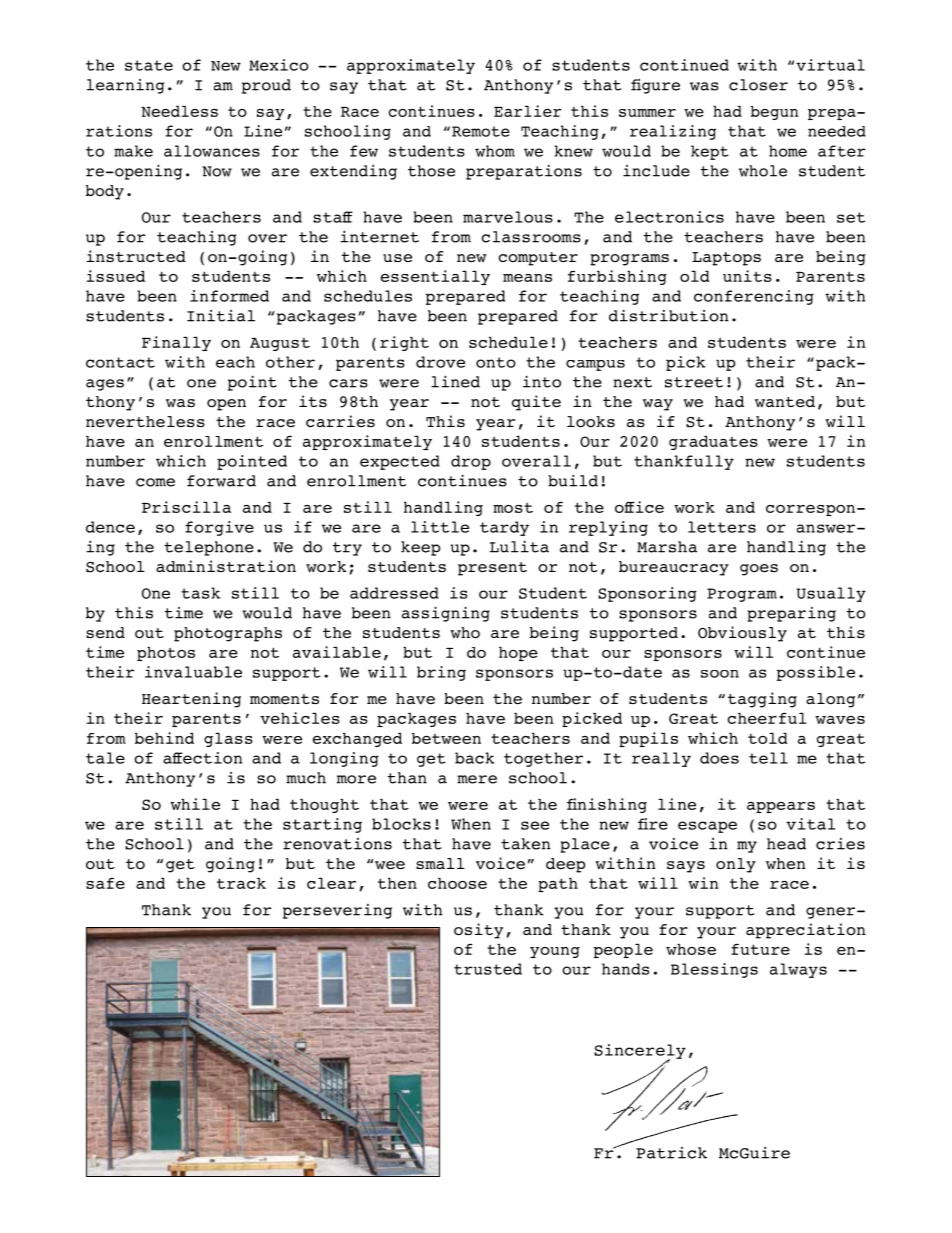 The height and width of the screenshot is (1233, 952). What do you see at coordinates (481, 131) in the screenshot?
I see `Remote` at bounding box center [481, 131].
